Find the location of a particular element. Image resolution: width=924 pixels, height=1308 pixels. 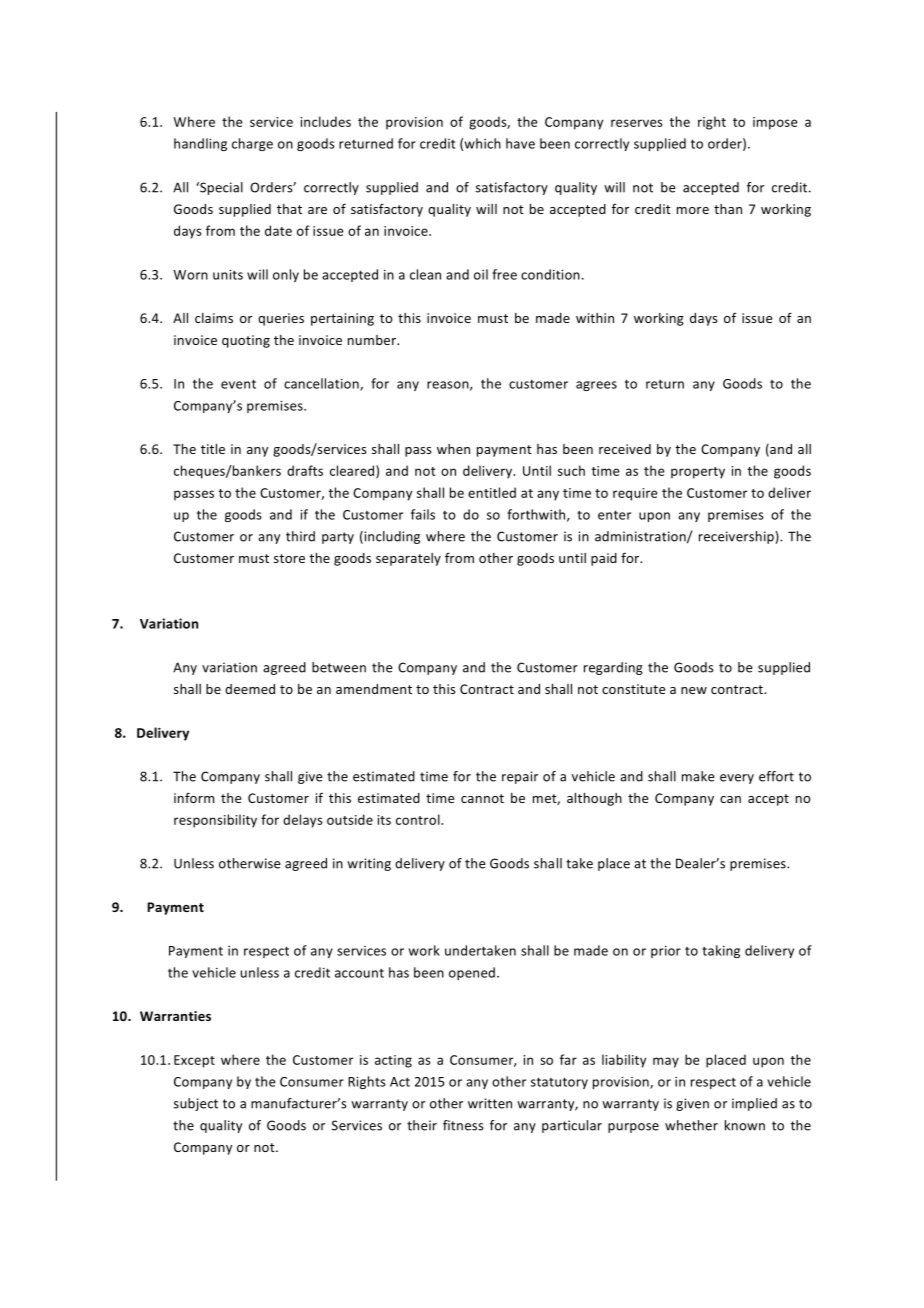

have is located at coordinates (520, 143).
